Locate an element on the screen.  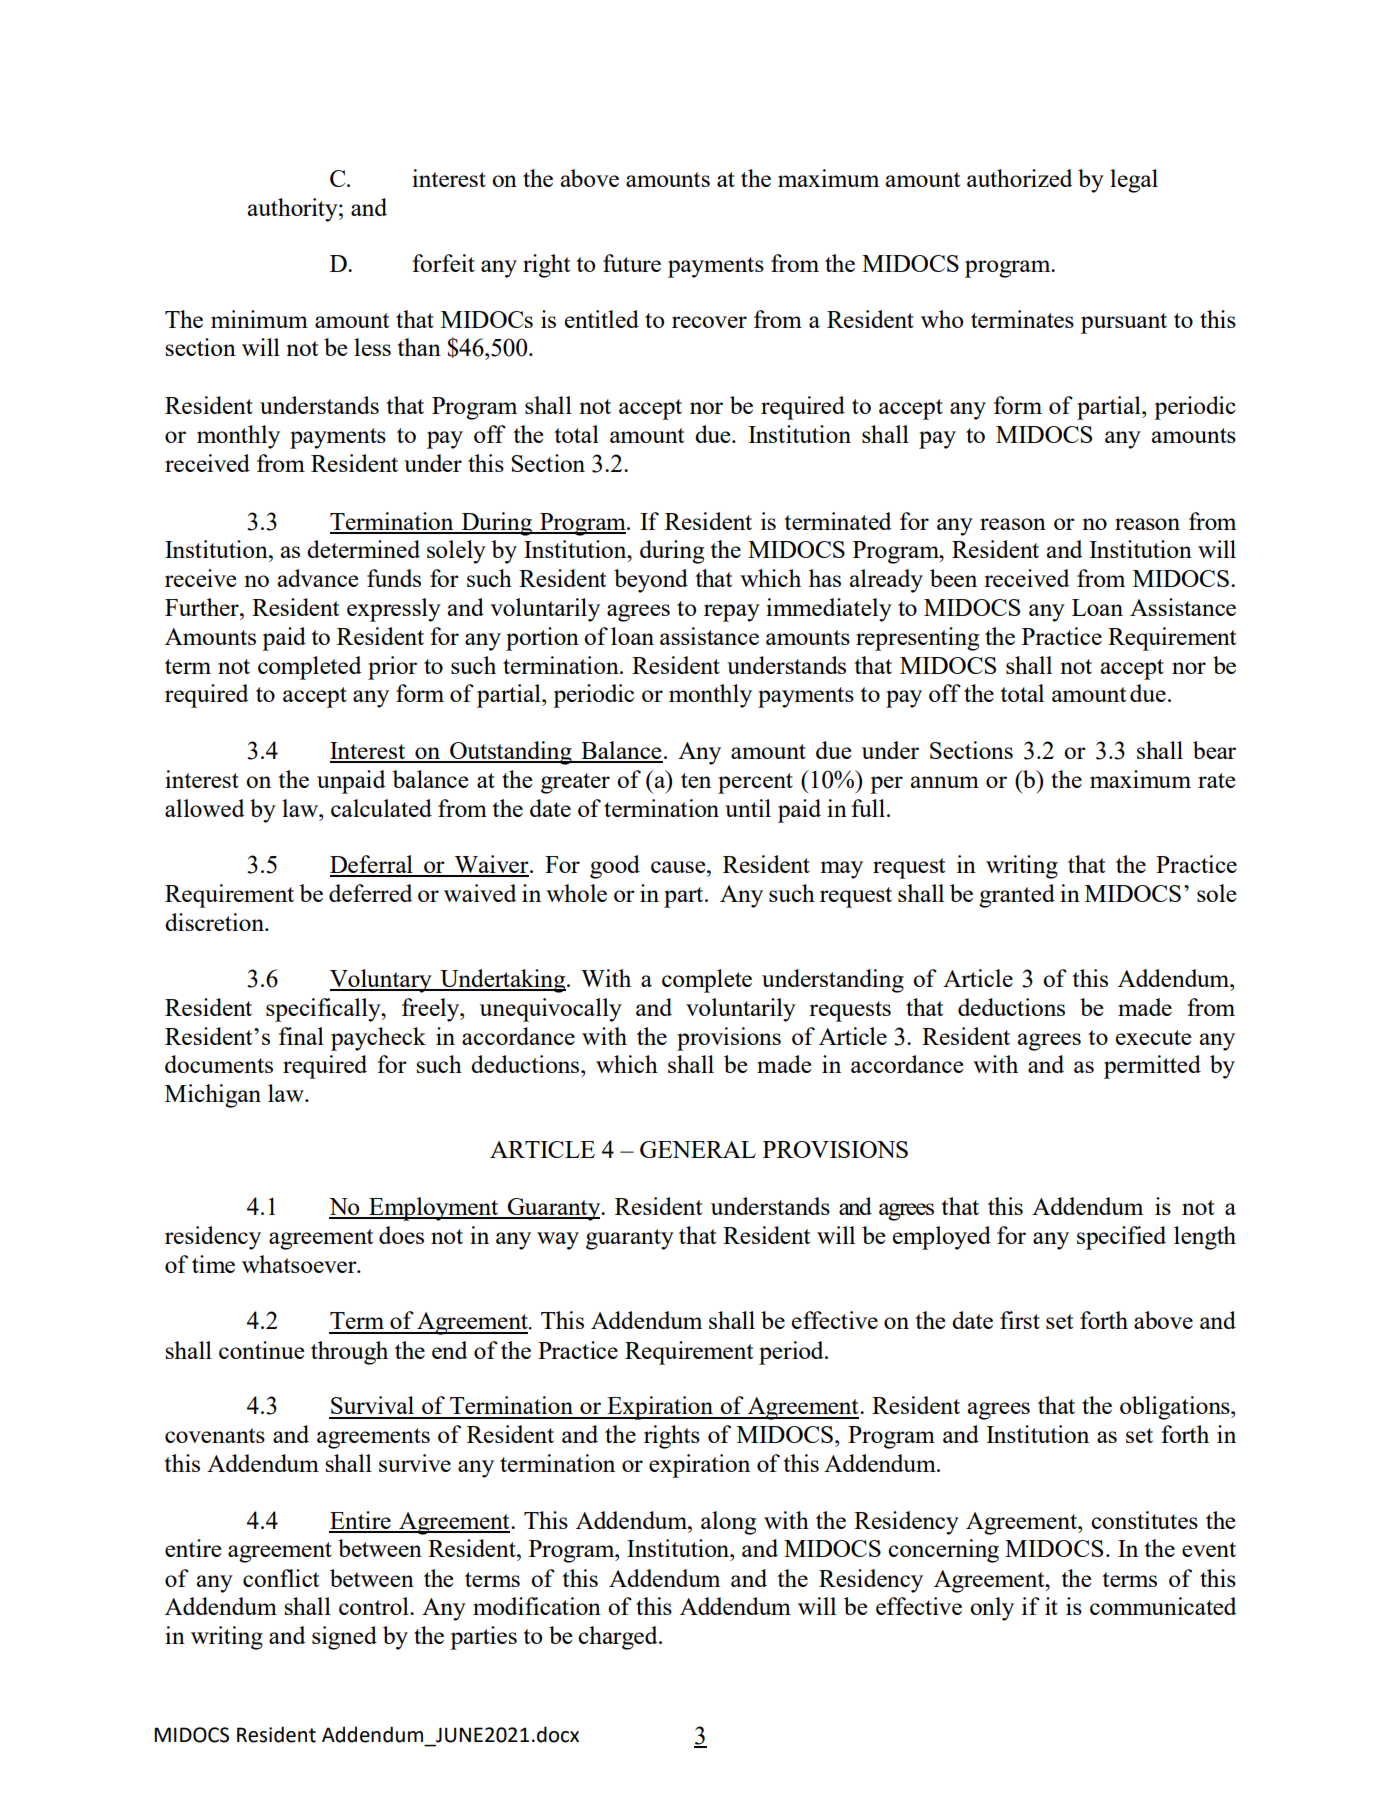
rate is located at coordinates (1216, 780).
